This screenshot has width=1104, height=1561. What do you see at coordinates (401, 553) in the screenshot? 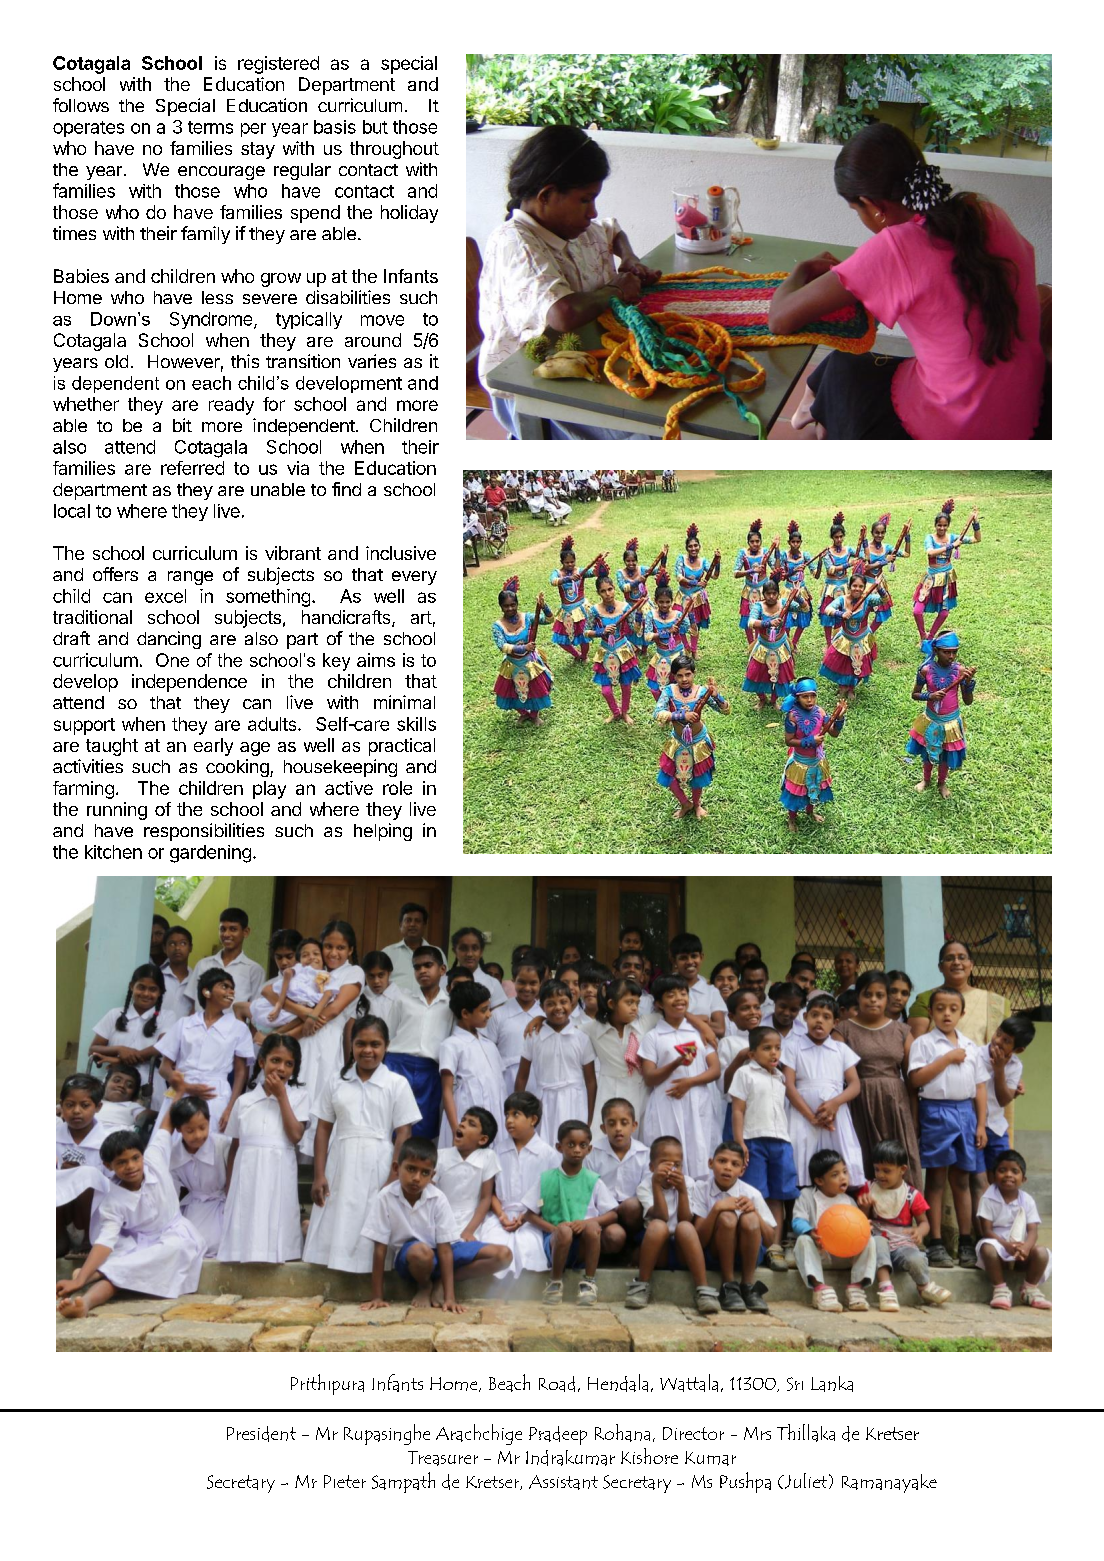
I see `inclusive` at bounding box center [401, 553].
